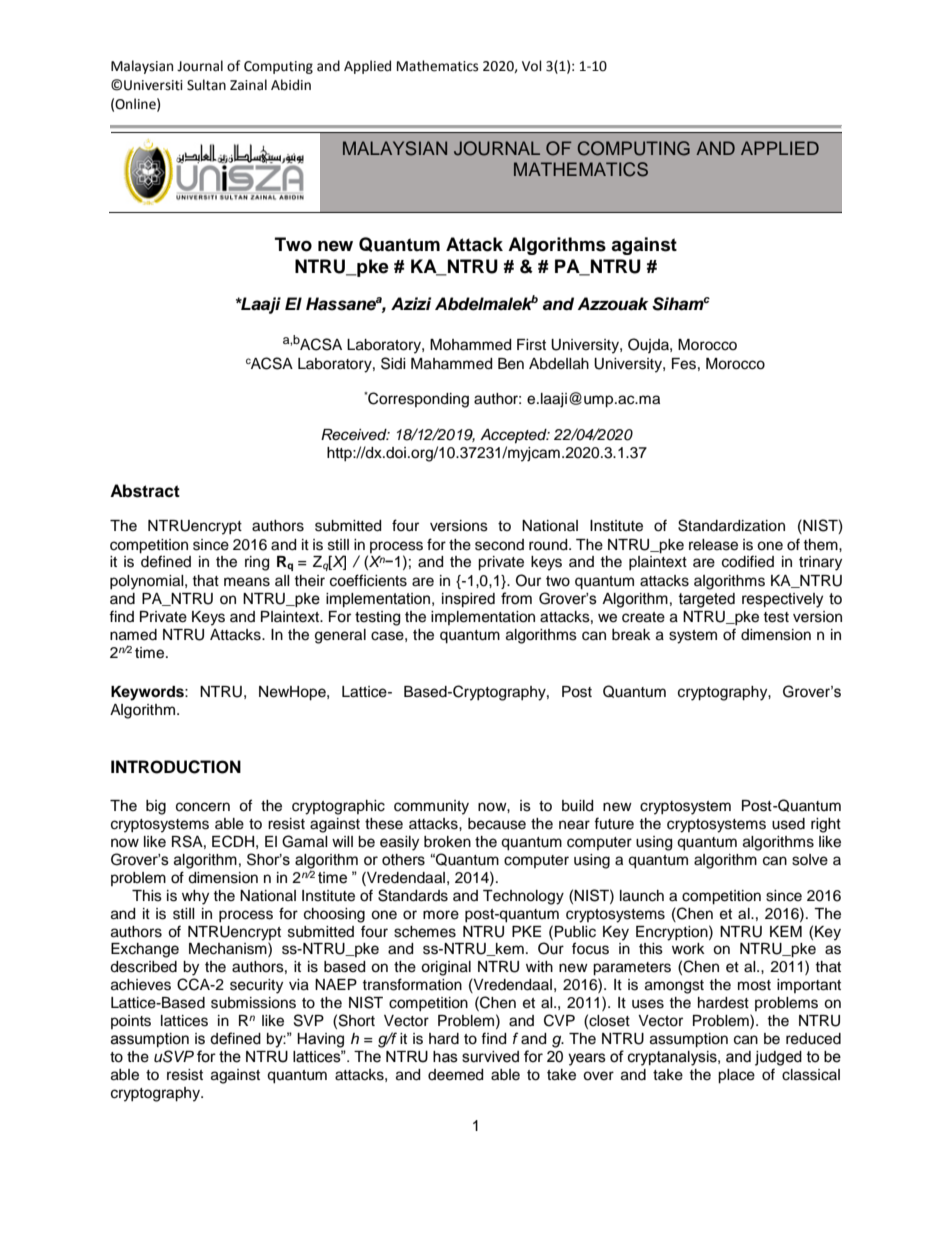 This screenshot has width=952, height=1233. I want to click on means, so click(247, 582).
